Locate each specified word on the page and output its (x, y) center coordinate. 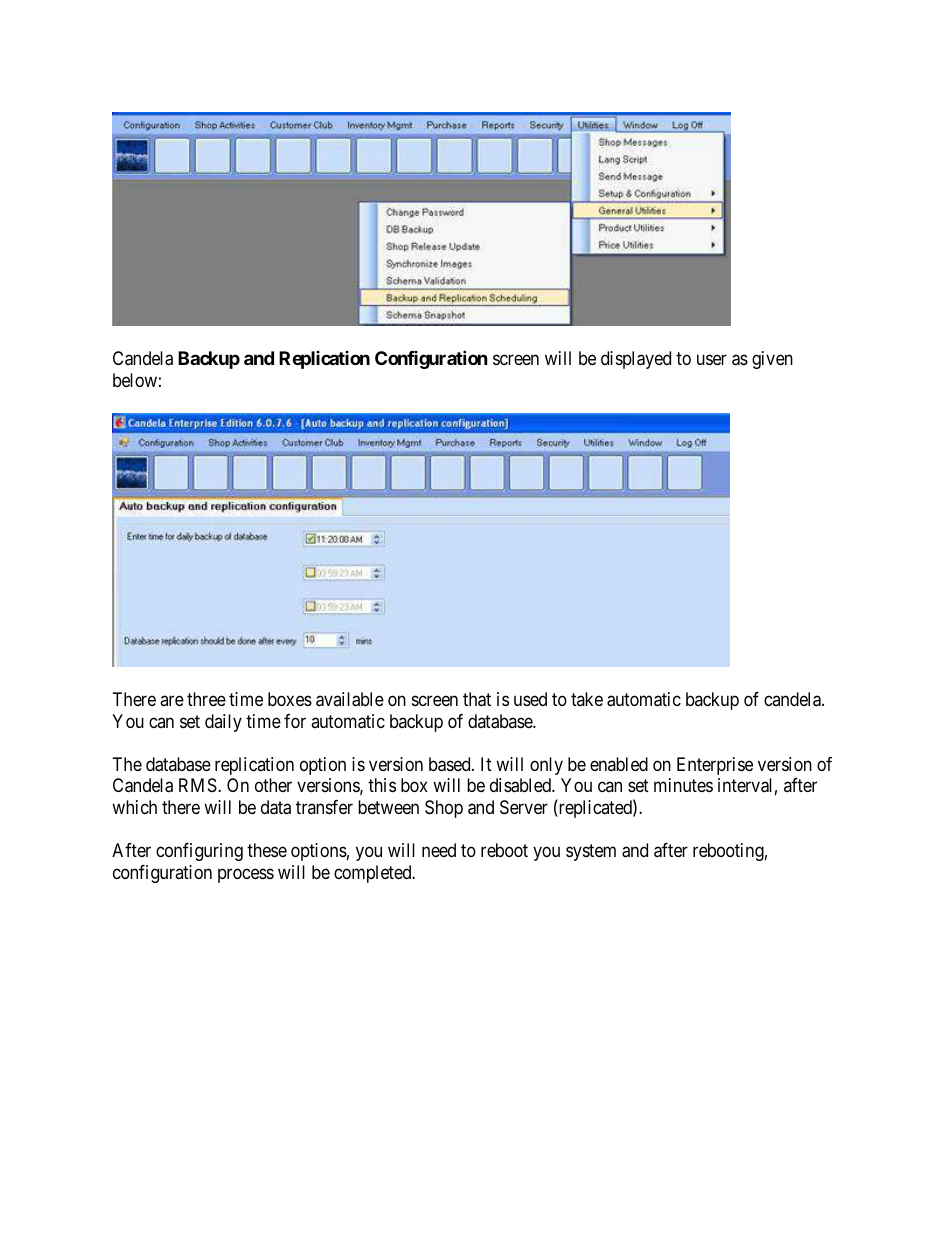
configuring (199, 852)
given (772, 360)
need (439, 850)
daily (223, 723)
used (530, 699)
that (477, 699)
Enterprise (715, 766)
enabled (619, 764)
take (587, 699)
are (172, 701)
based (451, 764)
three (206, 699)
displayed (636, 360)
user (712, 360)
